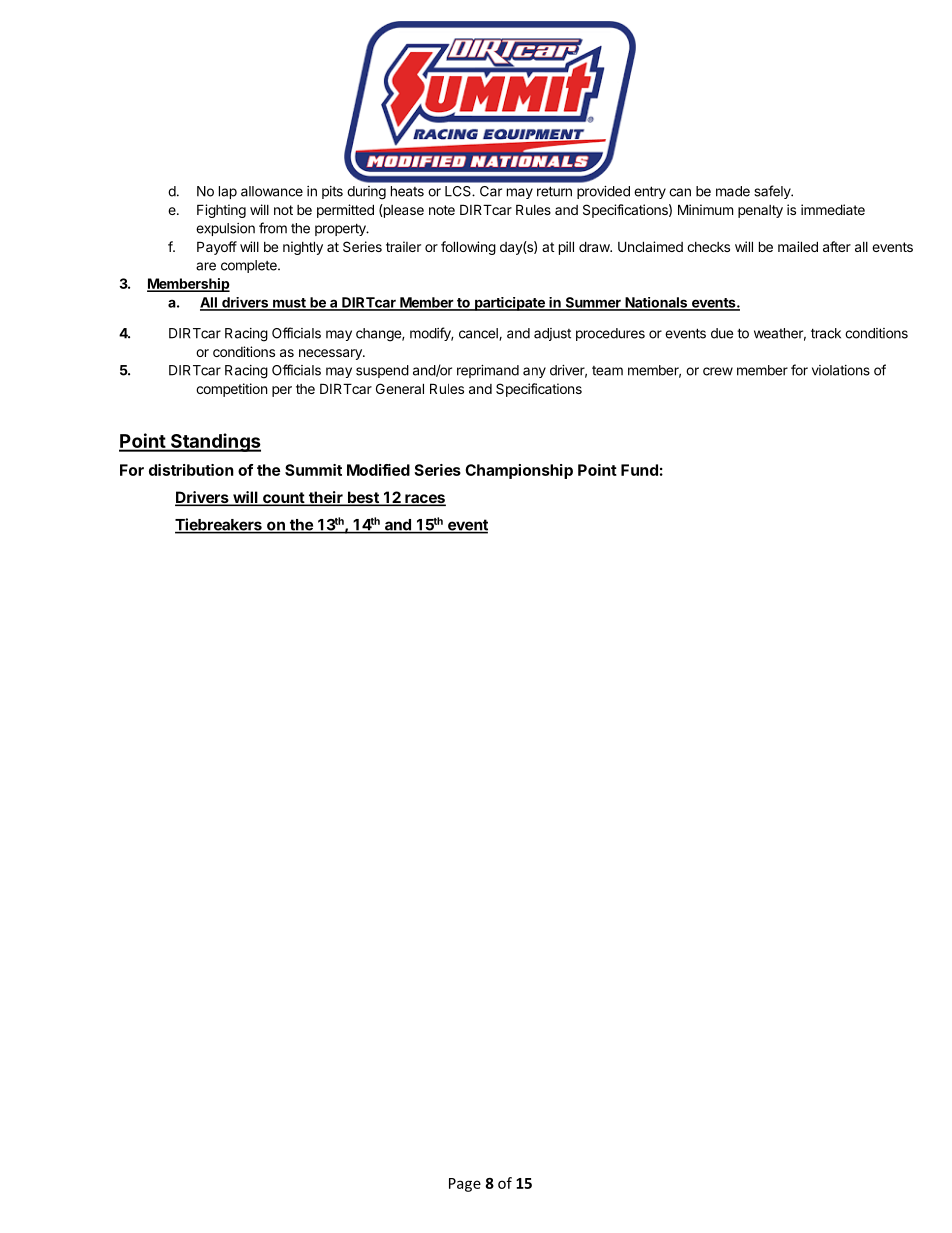  I want to click on from, so click(273, 228).
